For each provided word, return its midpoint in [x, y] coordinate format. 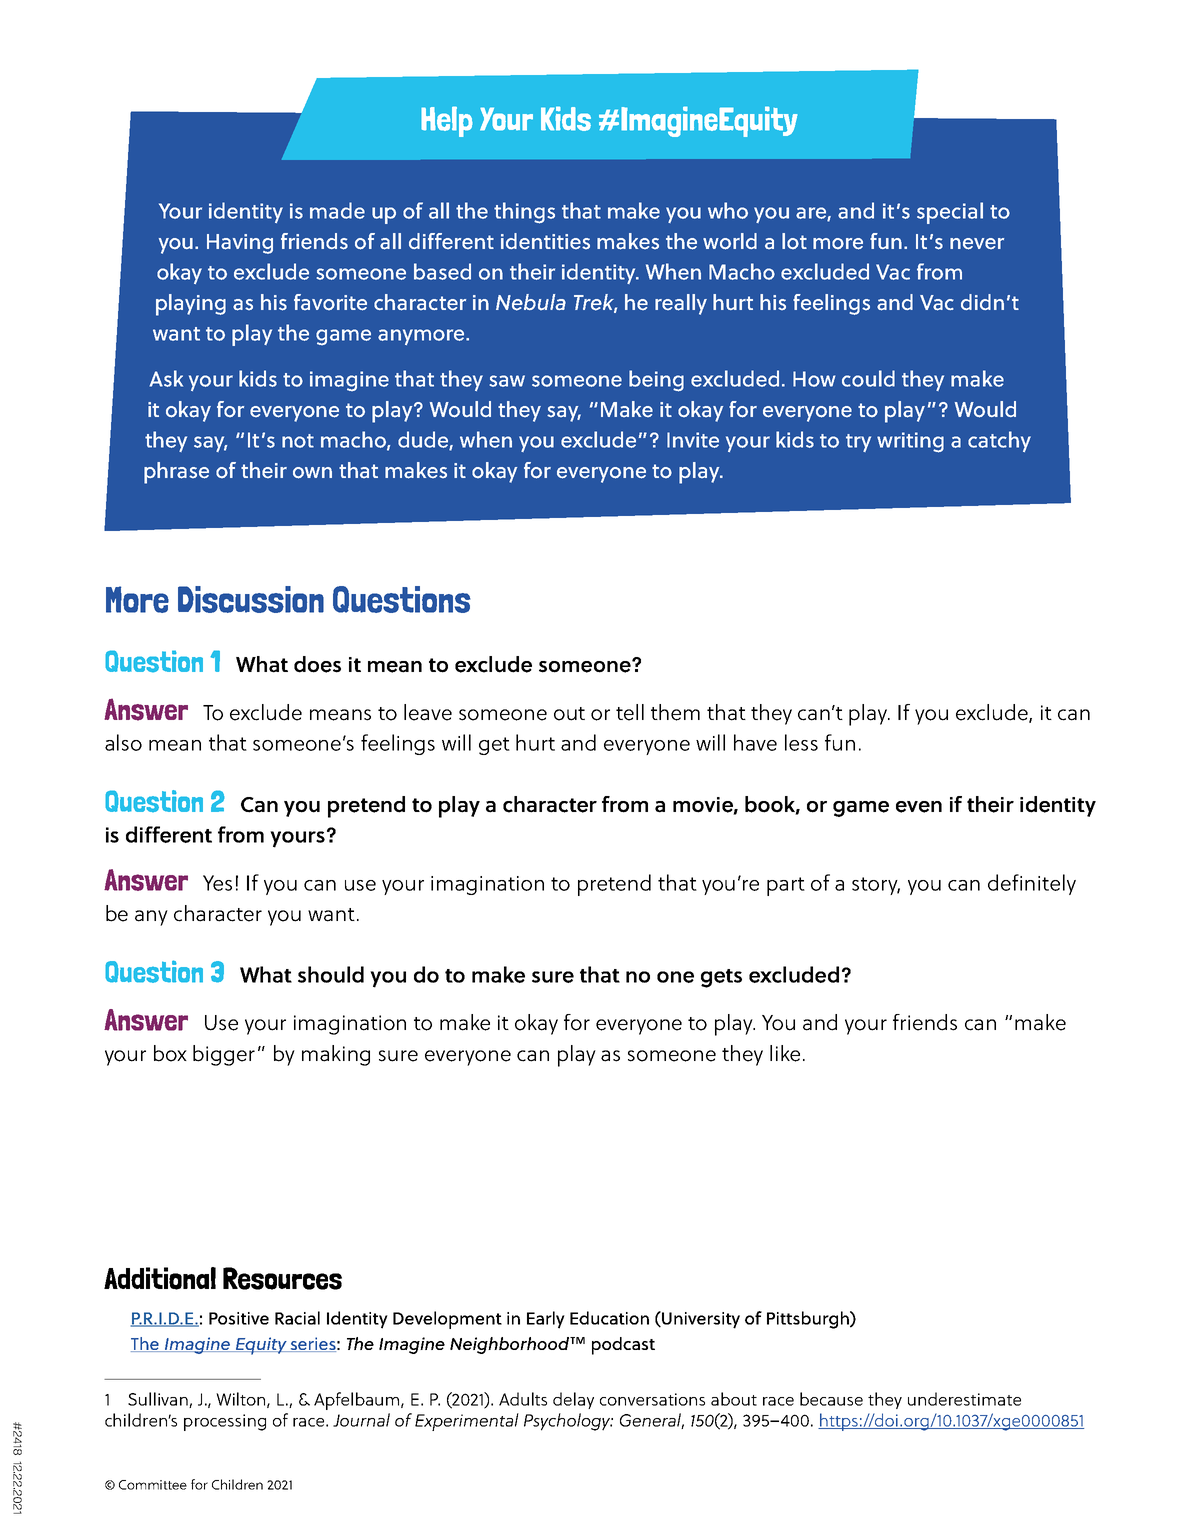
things [524, 213]
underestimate [964, 1399]
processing [225, 1422]
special [950, 213]
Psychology [568, 1422]
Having [240, 244]
